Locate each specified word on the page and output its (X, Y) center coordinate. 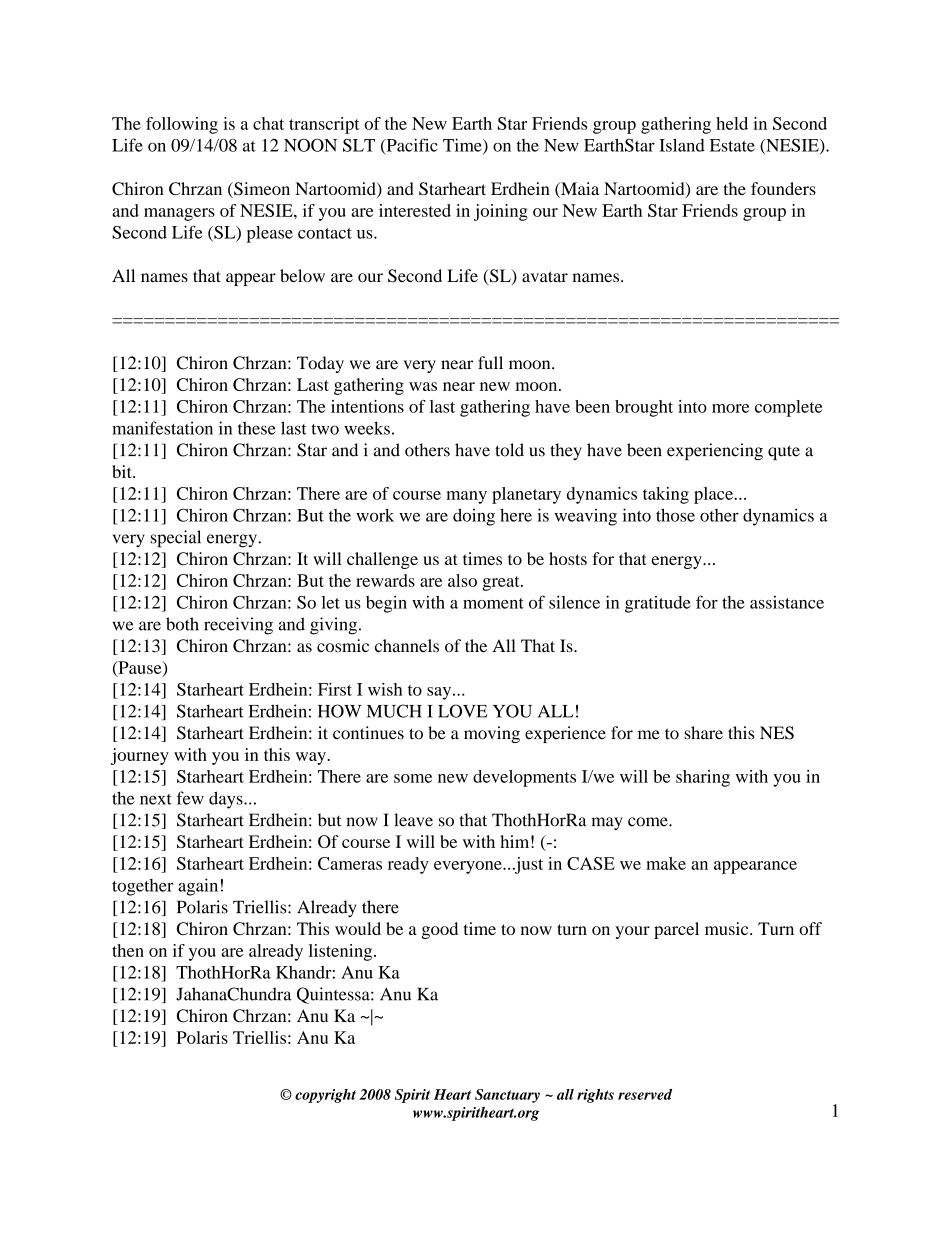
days (227, 800)
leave (413, 820)
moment (493, 603)
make (666, 863)
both (182, 624)
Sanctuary (507, 1096)
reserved (645, 1094)
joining (501, 212)
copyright (325, 1096)
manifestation (162, 428)
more (730, 408)
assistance (787, 602)
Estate (732, 145)
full (490, 363)
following (182, 125)
